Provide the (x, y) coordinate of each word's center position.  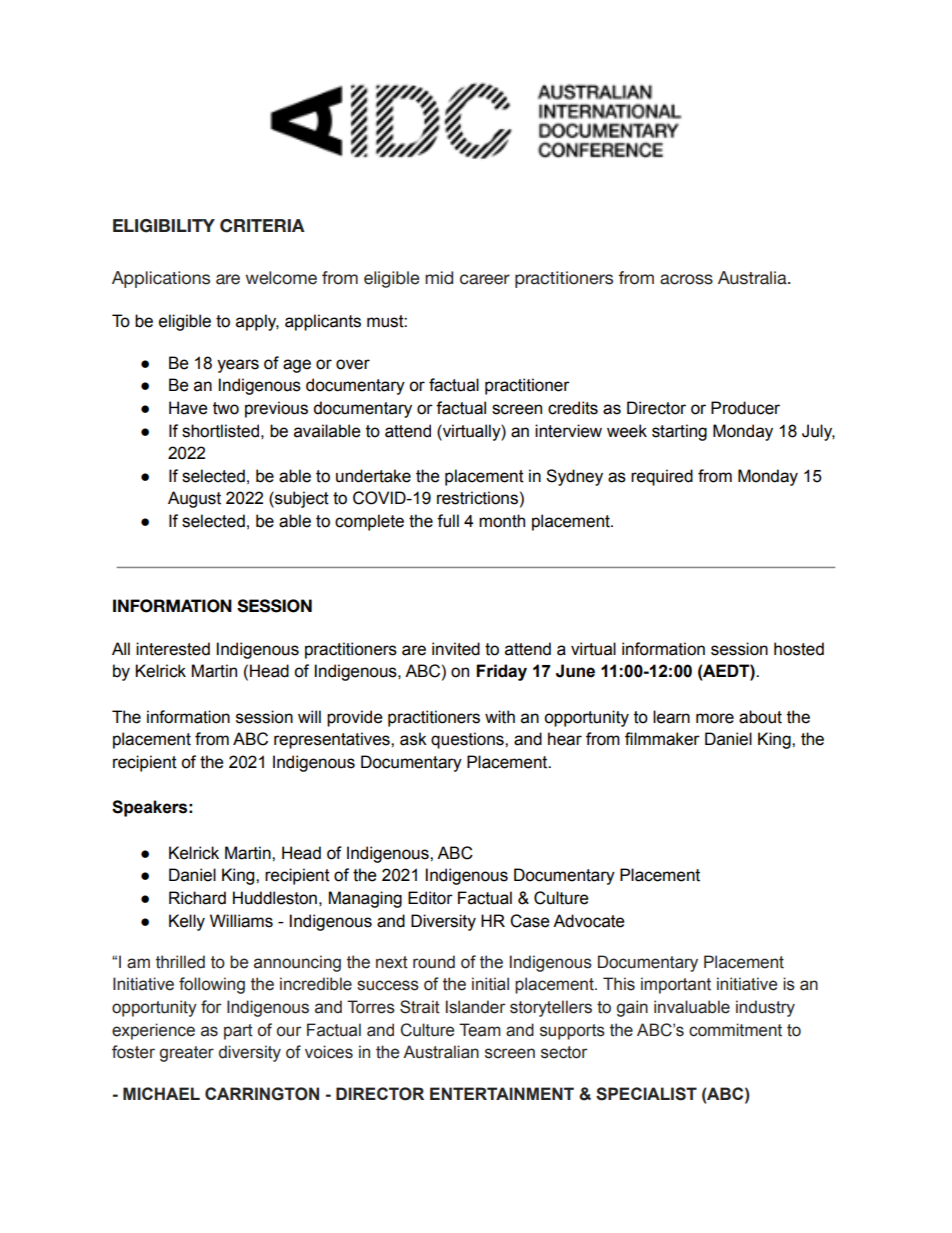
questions (468, 740)
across (686, 279)
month (502, 521)
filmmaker (662, 739)
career (485, 279)
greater (187, 1054)
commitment (735, 1030)
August (194, 499)
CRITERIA (262, 226)
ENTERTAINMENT (502, 1093)
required (662, 477)
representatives (333, 740)
